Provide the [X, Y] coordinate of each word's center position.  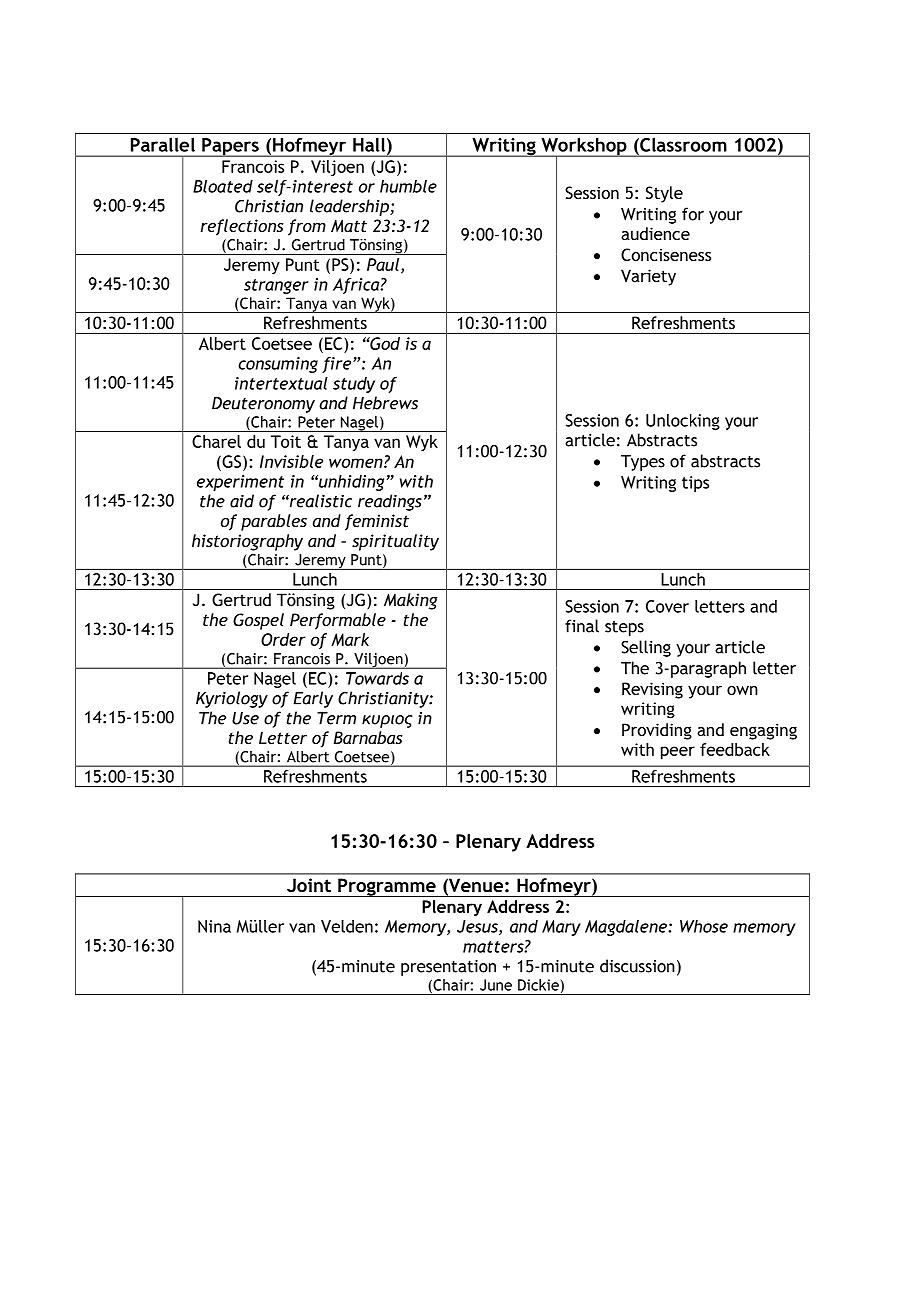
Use [245, 718]
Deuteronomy [263, 405]
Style [664, 194]
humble [408, 186]
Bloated [223, 186]
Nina [214, 926]
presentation [448, 968]
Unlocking [683, 422]
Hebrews [385, 403]
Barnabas [368, 737]
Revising [652, 690]
